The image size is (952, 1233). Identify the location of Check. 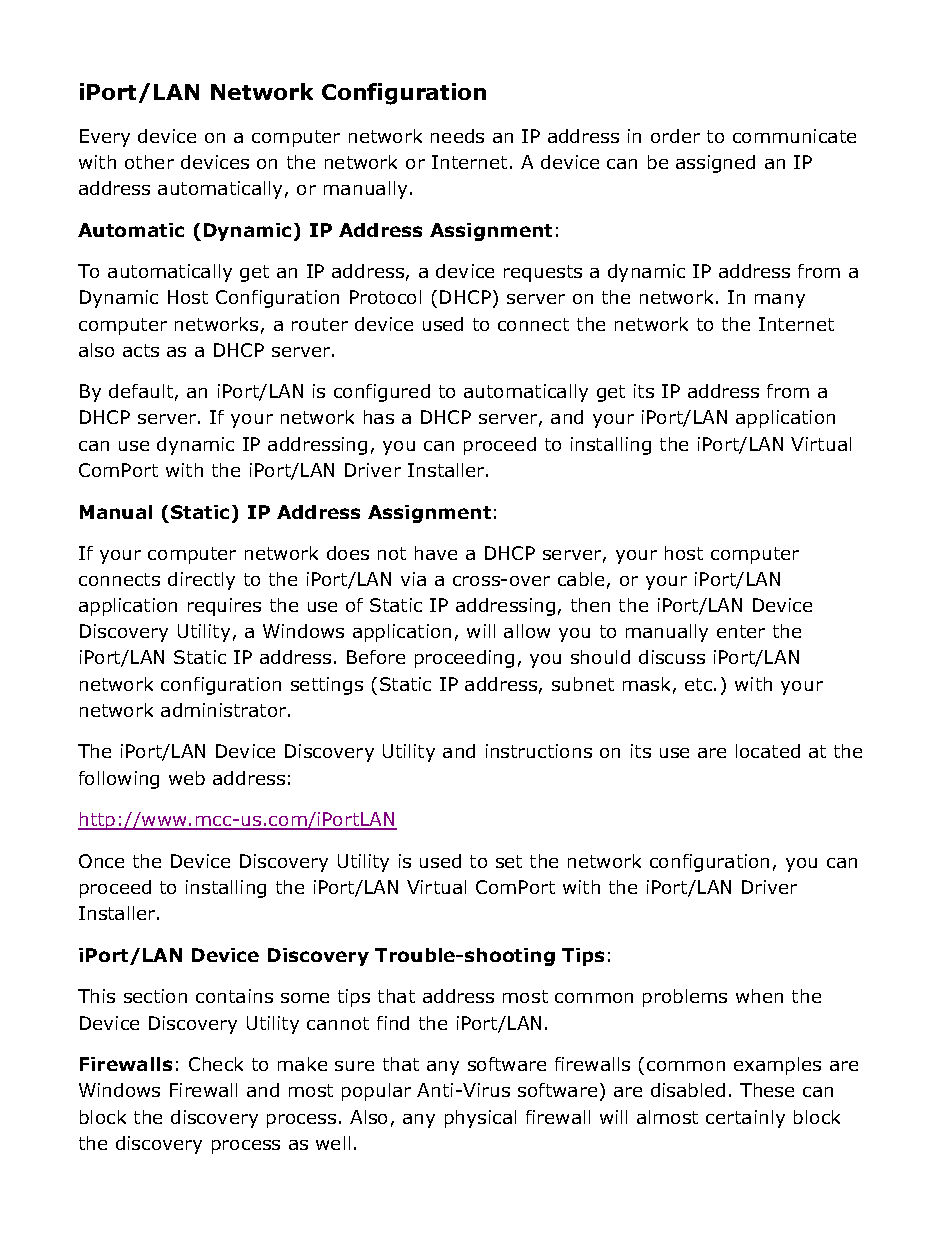
(216, 1064).
